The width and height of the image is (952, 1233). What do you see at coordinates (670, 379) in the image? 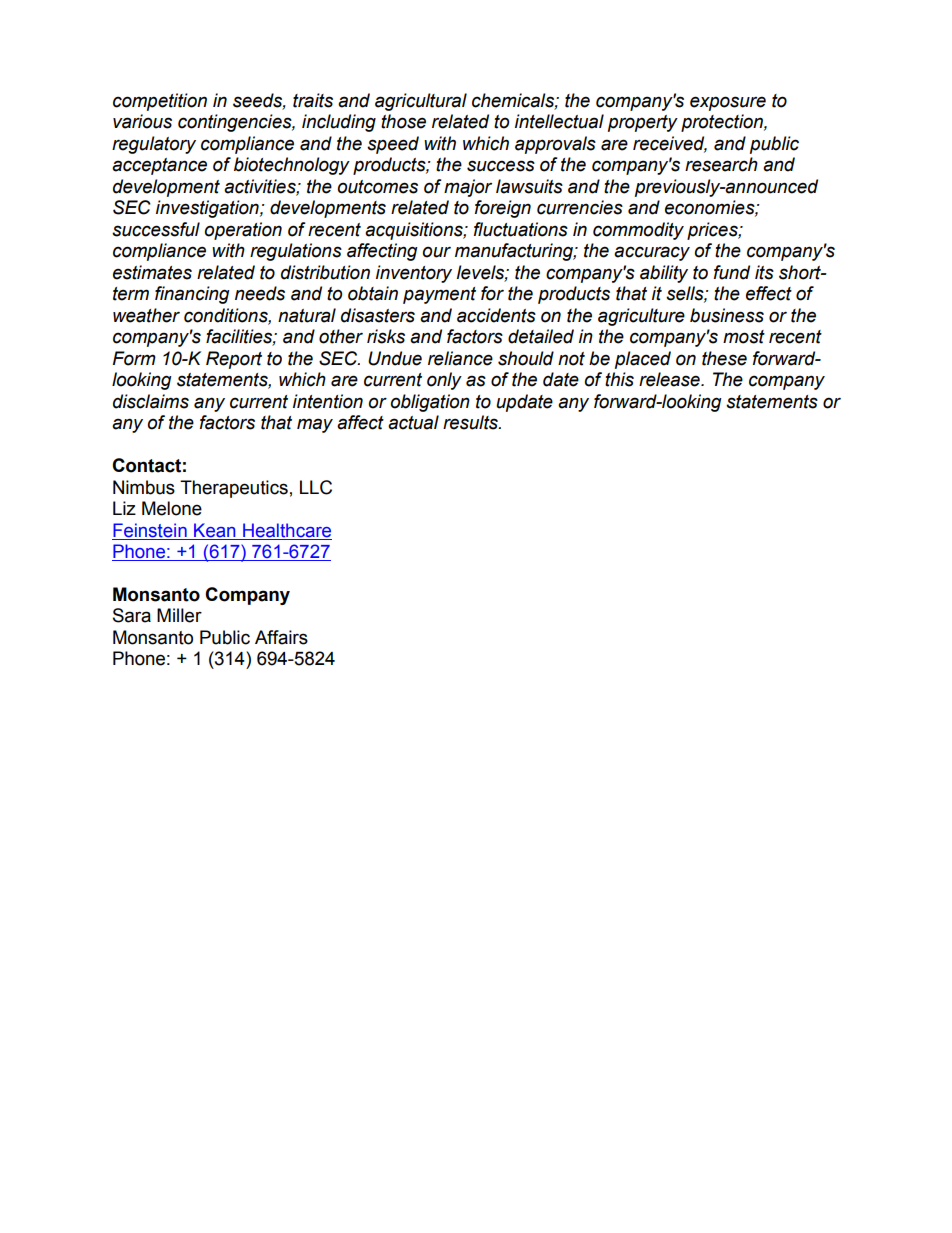
I see `release` at bounding box center [670, 379].
